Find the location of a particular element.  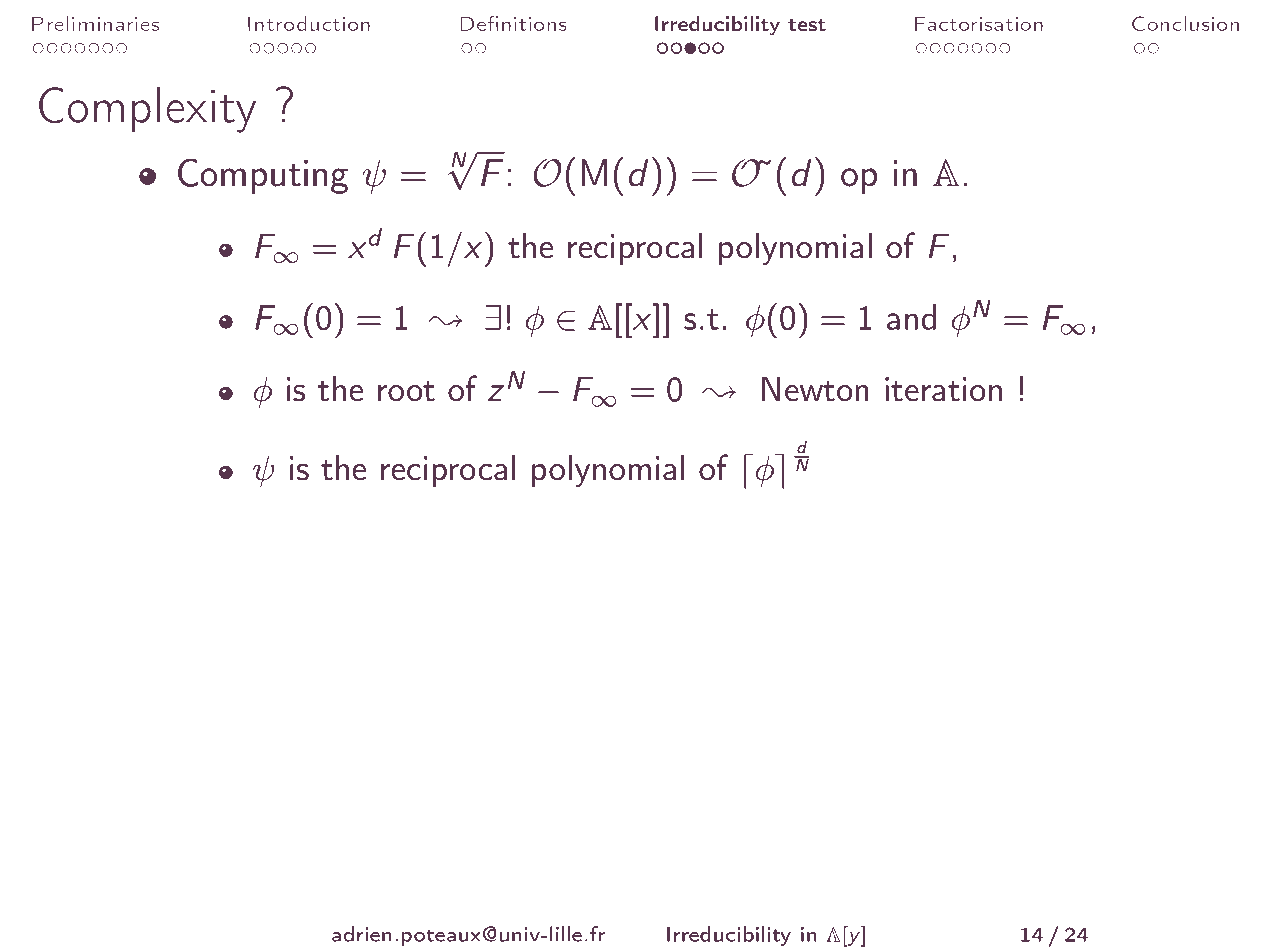

Computing is located at coordinates (263, 176).
